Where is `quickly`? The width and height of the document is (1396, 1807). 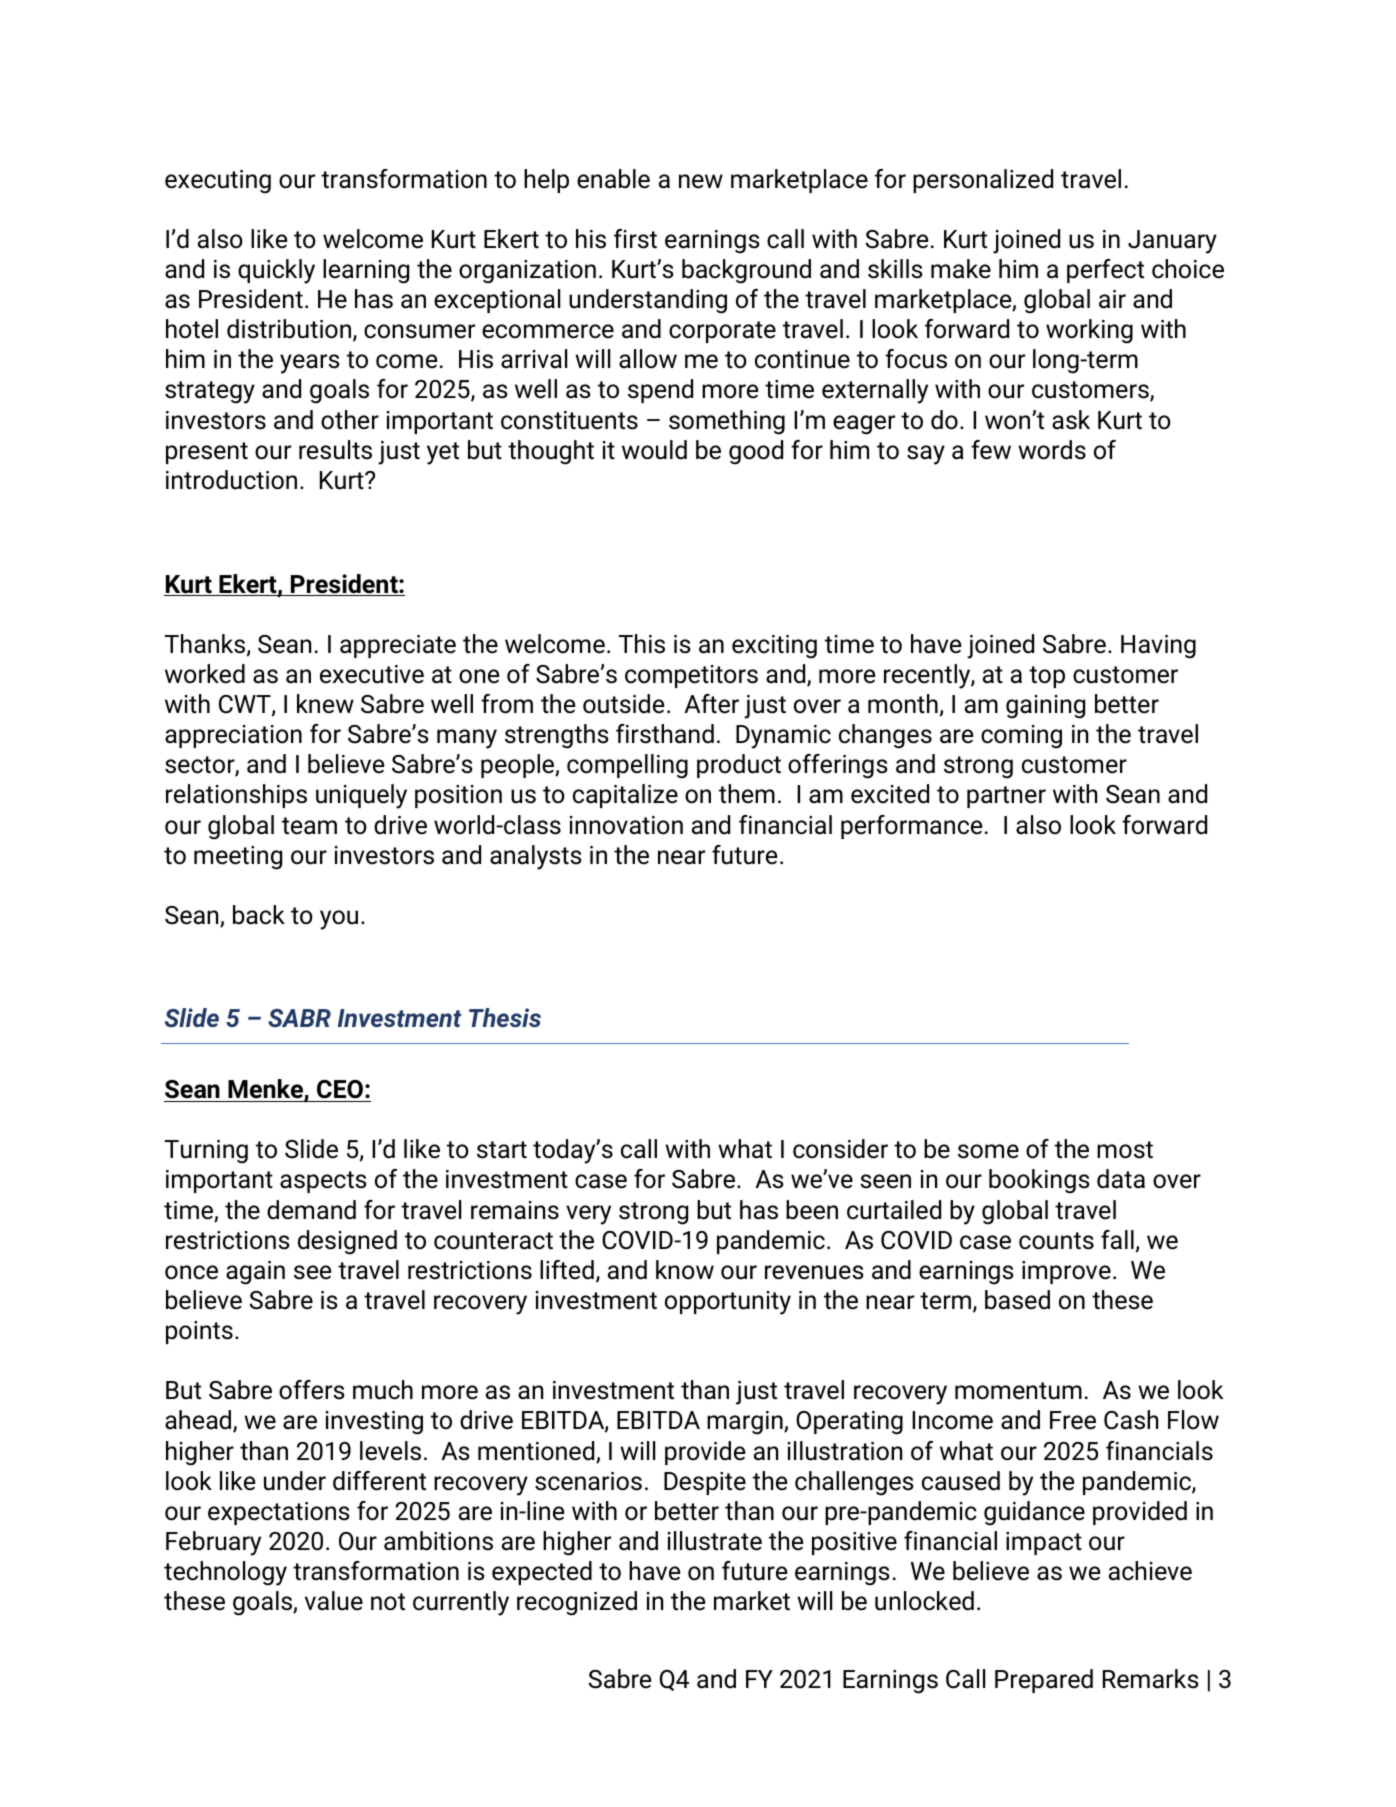
quickly is located at coordinates (276, 271).
